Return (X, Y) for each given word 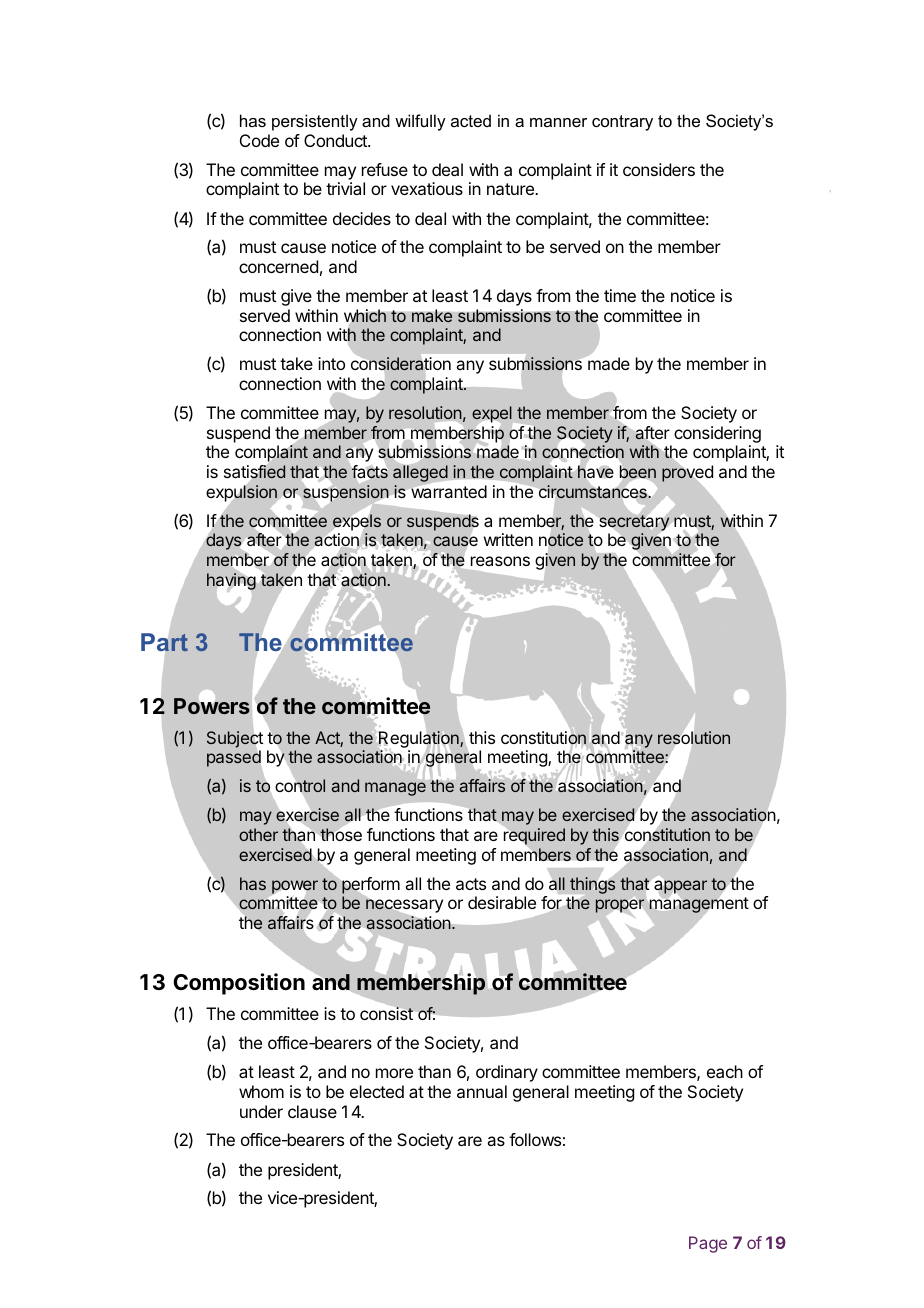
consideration (401, 363)
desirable (502, 902)
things (591, 885)
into (331, 363)
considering (717, 434)
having (231, 581)
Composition (239, 984)
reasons (500, 561)
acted (471, 120)
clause (312, 1111)
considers (659, 169)
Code (259, 140)
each (725, 1071)
